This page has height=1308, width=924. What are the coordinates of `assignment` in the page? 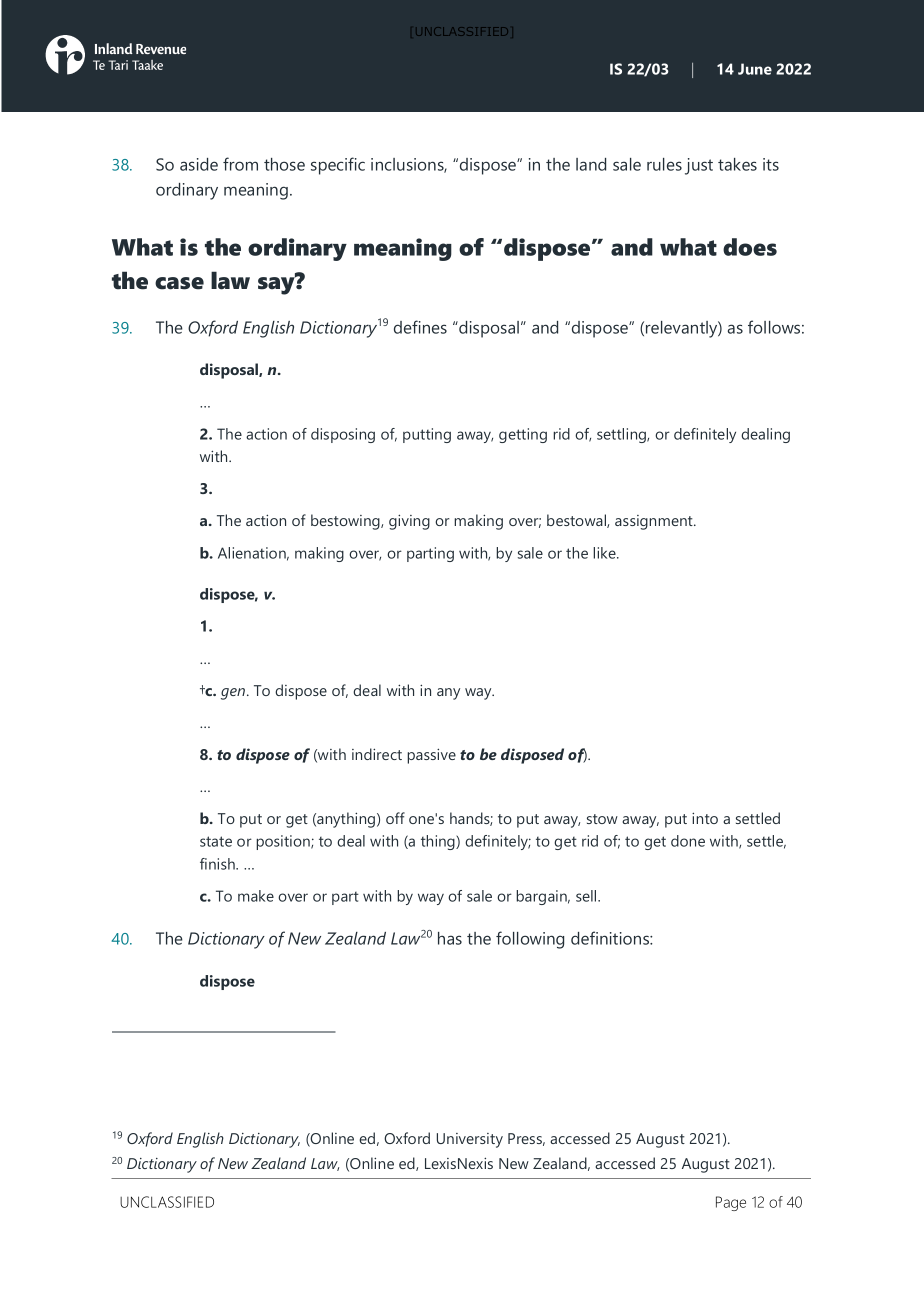 It's located at (655, 522).
